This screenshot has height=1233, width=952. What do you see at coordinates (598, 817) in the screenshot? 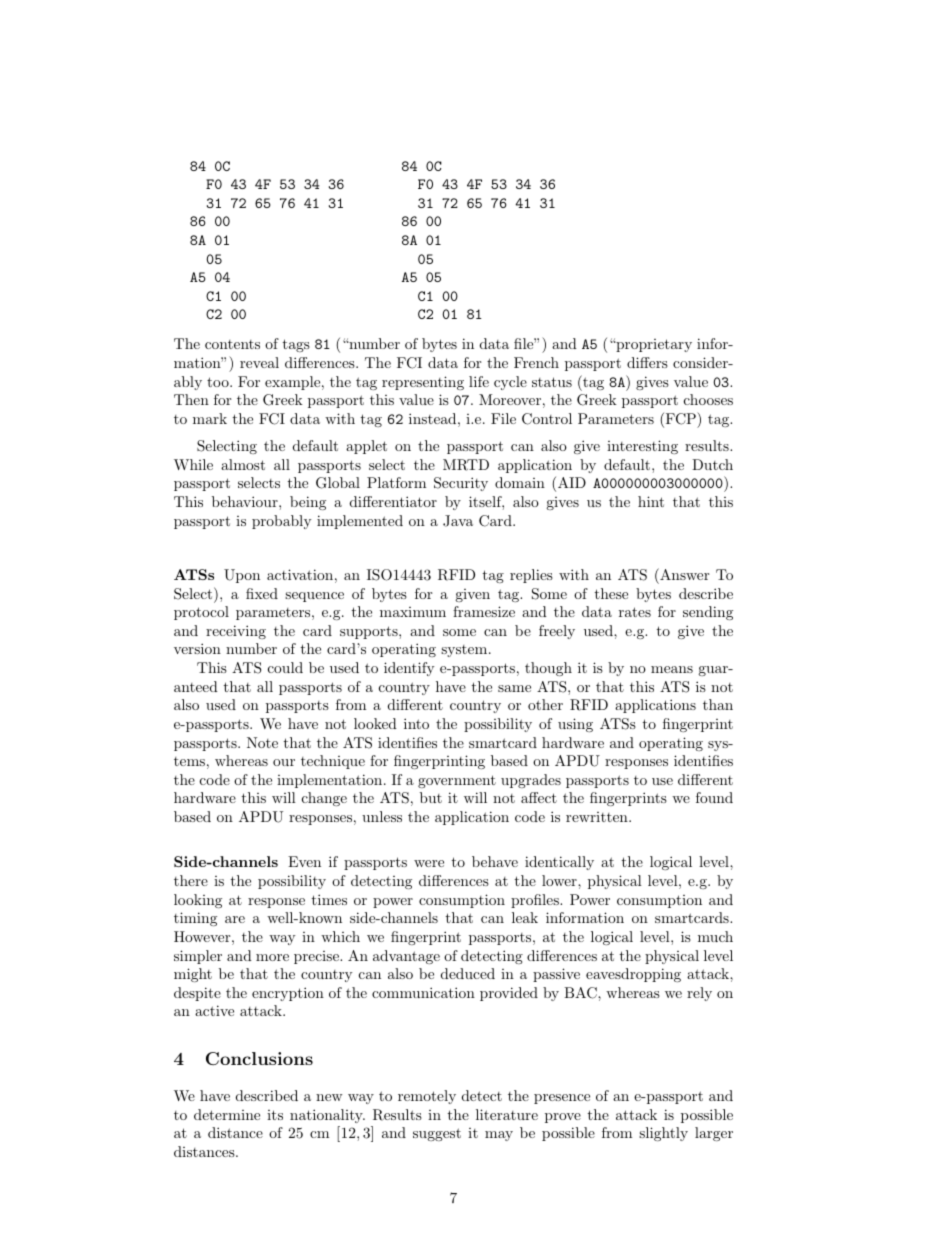
I see `rewritten` at bounding box center [598, 817].
